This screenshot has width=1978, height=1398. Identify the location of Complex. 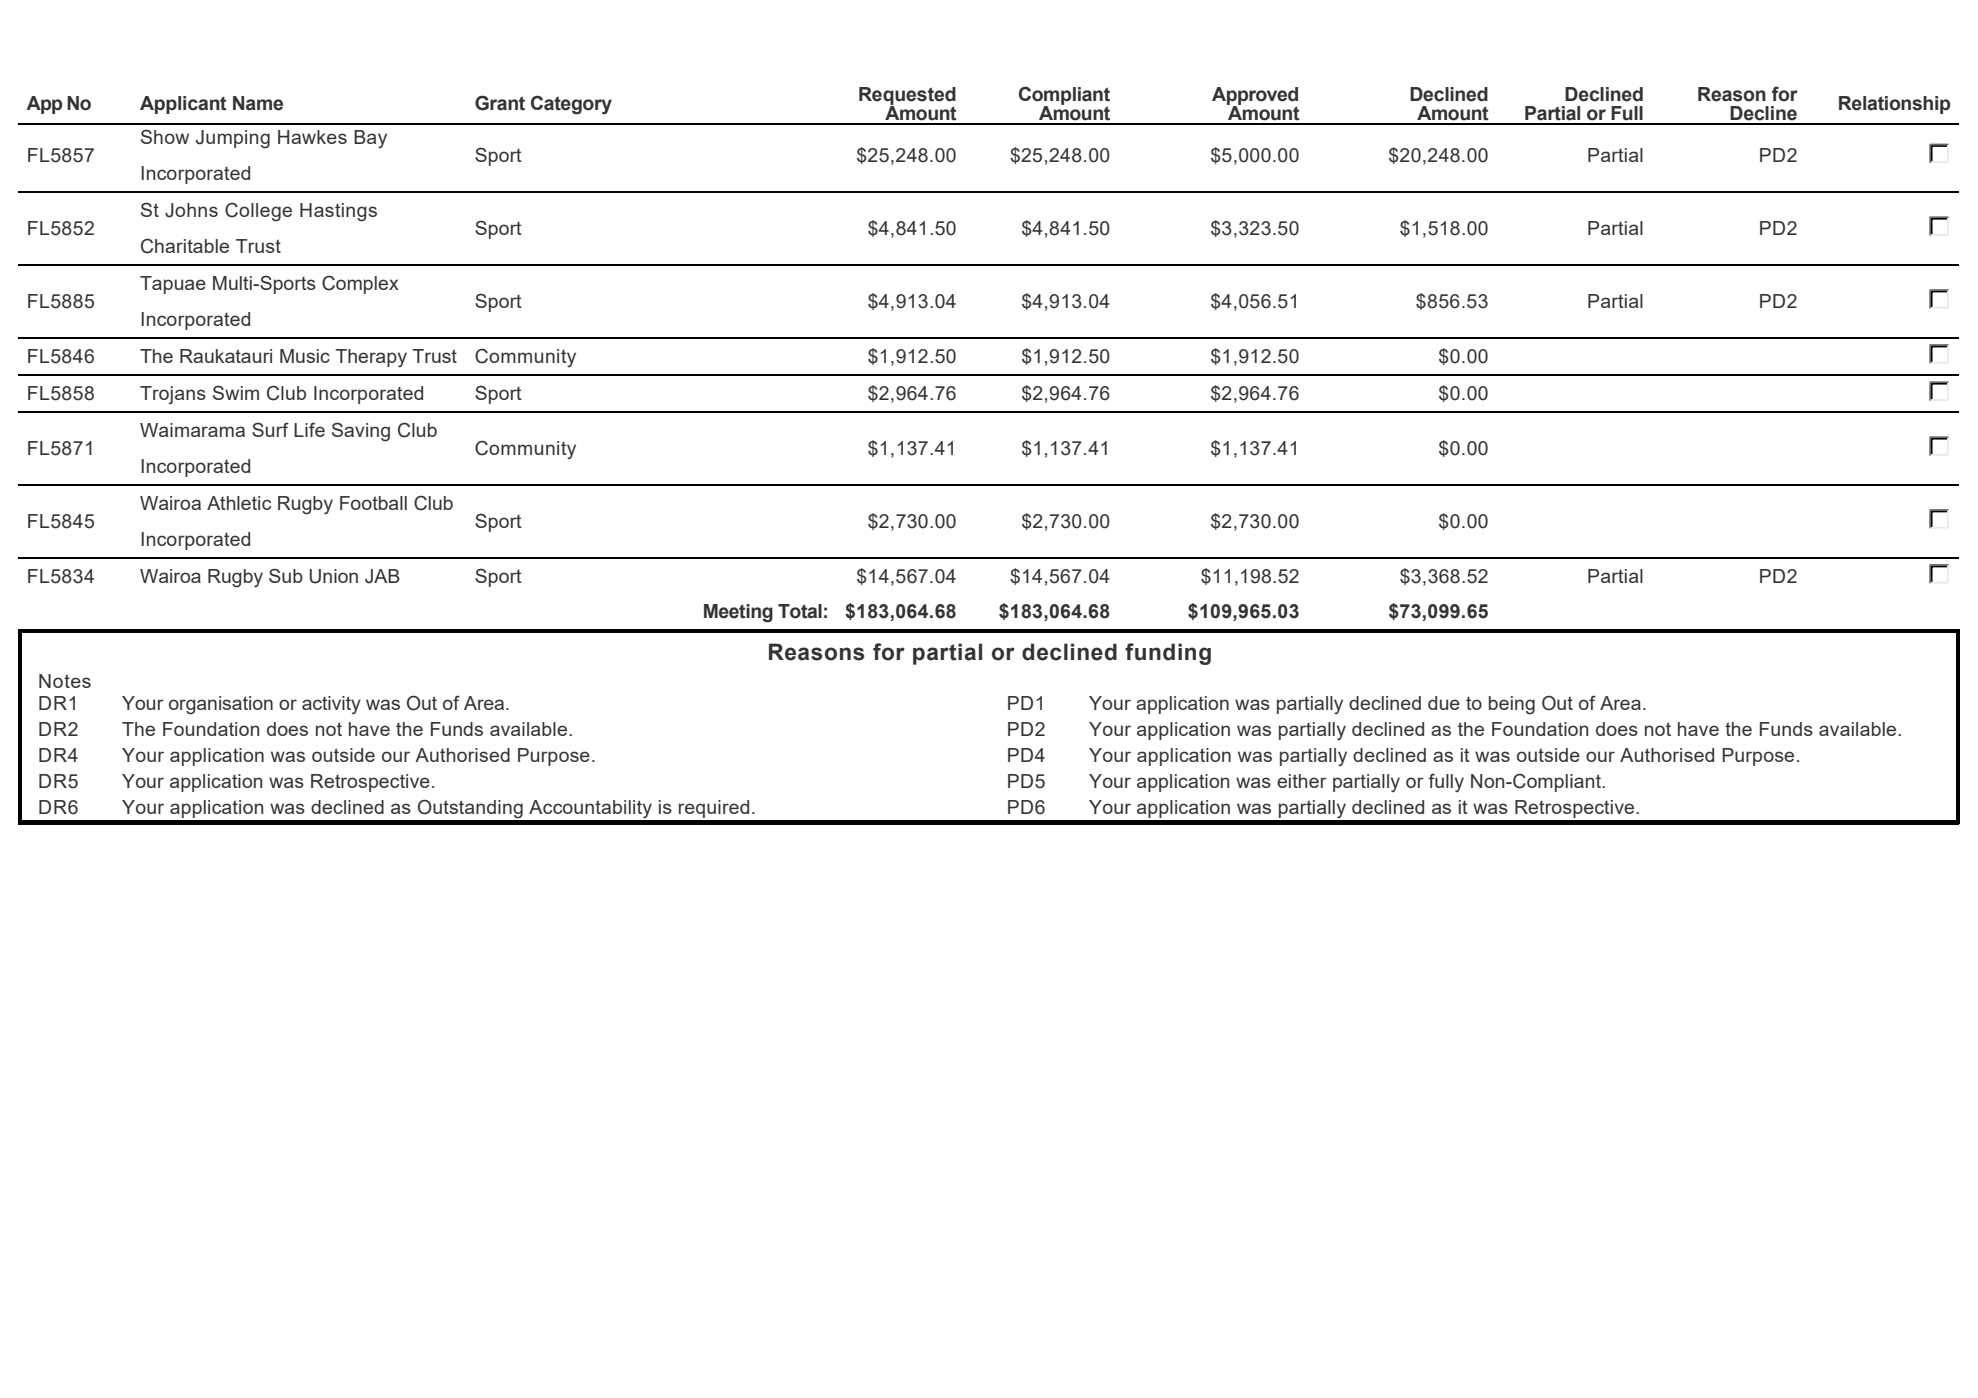
(360, 284).
